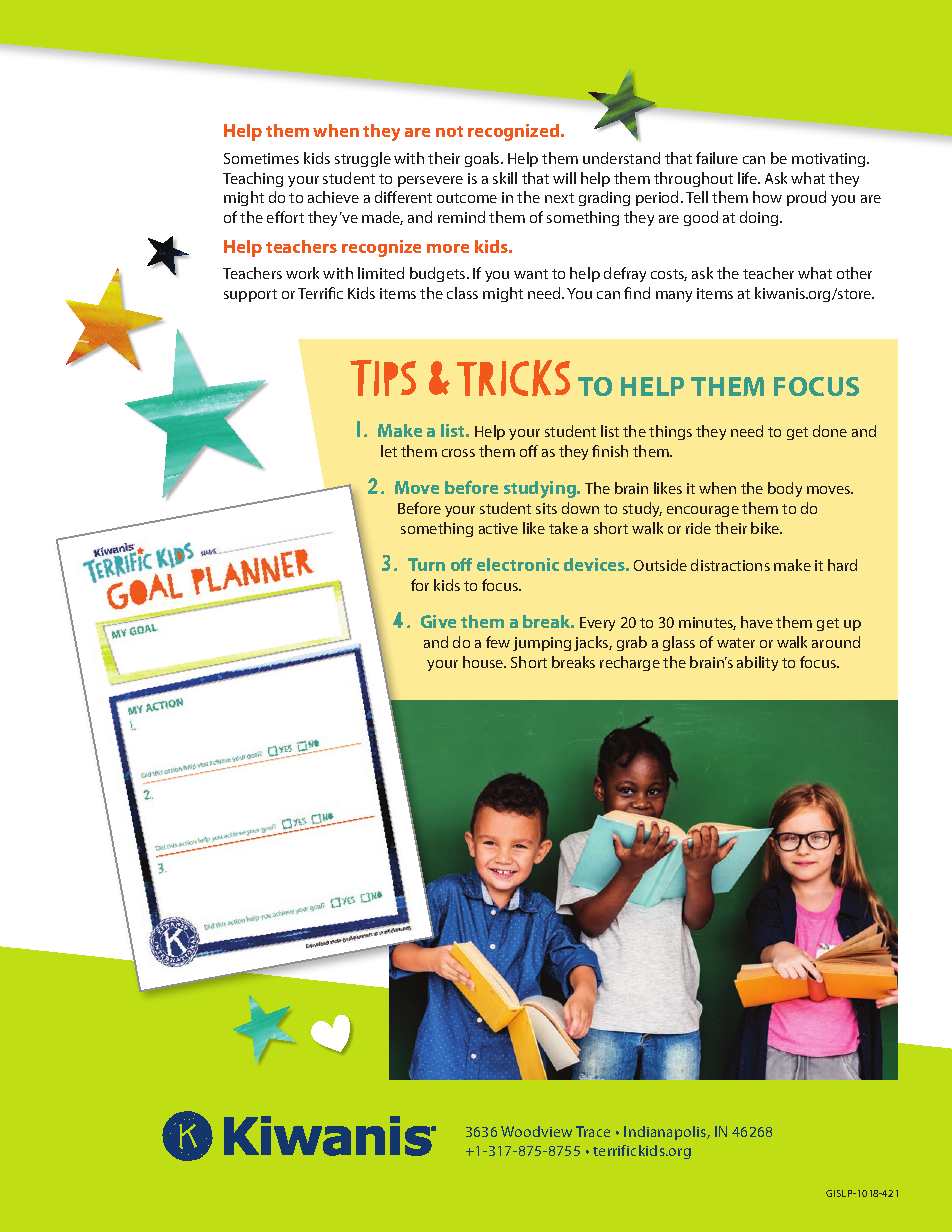 This page has height=1232, width=952. I want to click on will, so click(564, 178).
